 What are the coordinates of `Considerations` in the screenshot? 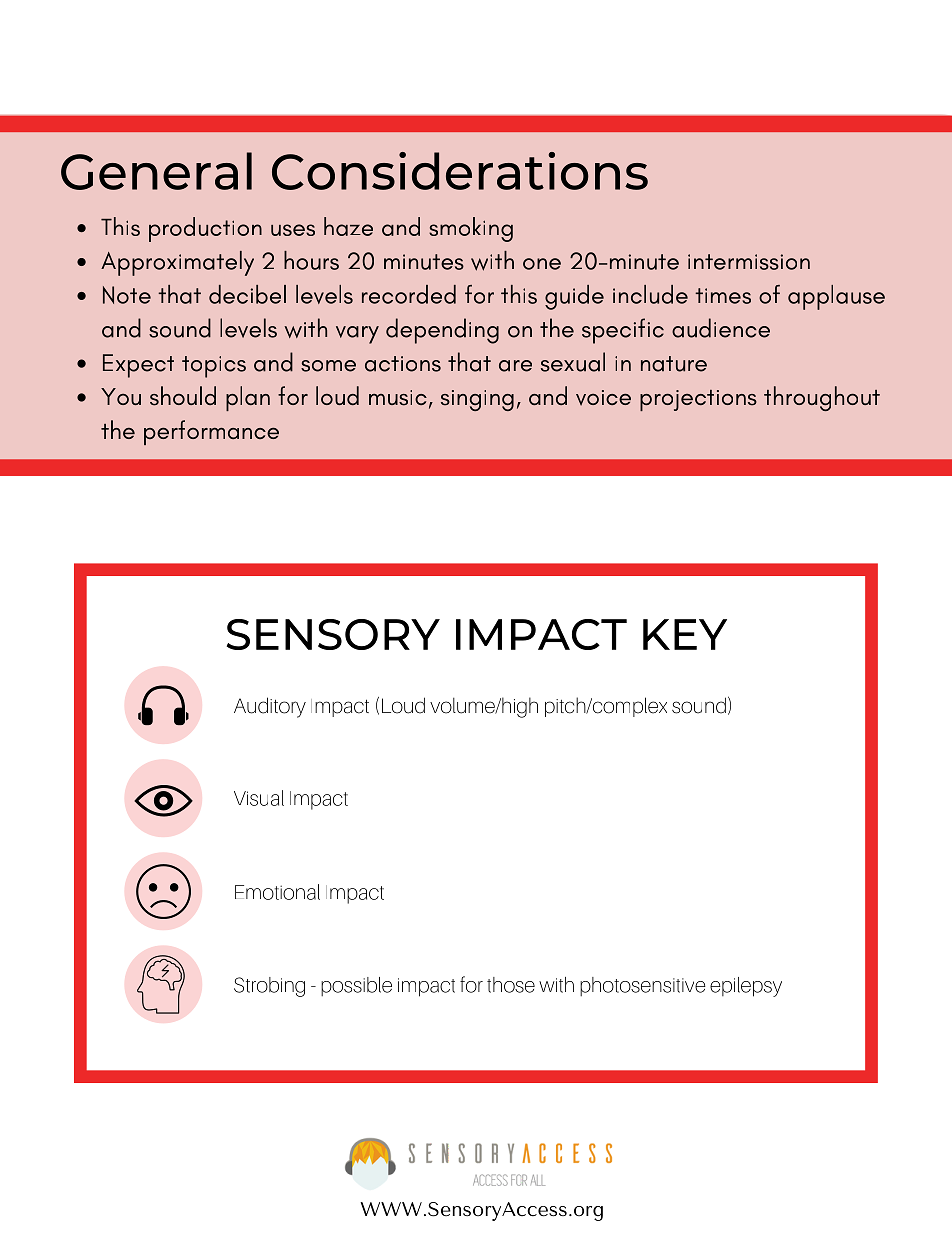 It's located at (460, 171).
